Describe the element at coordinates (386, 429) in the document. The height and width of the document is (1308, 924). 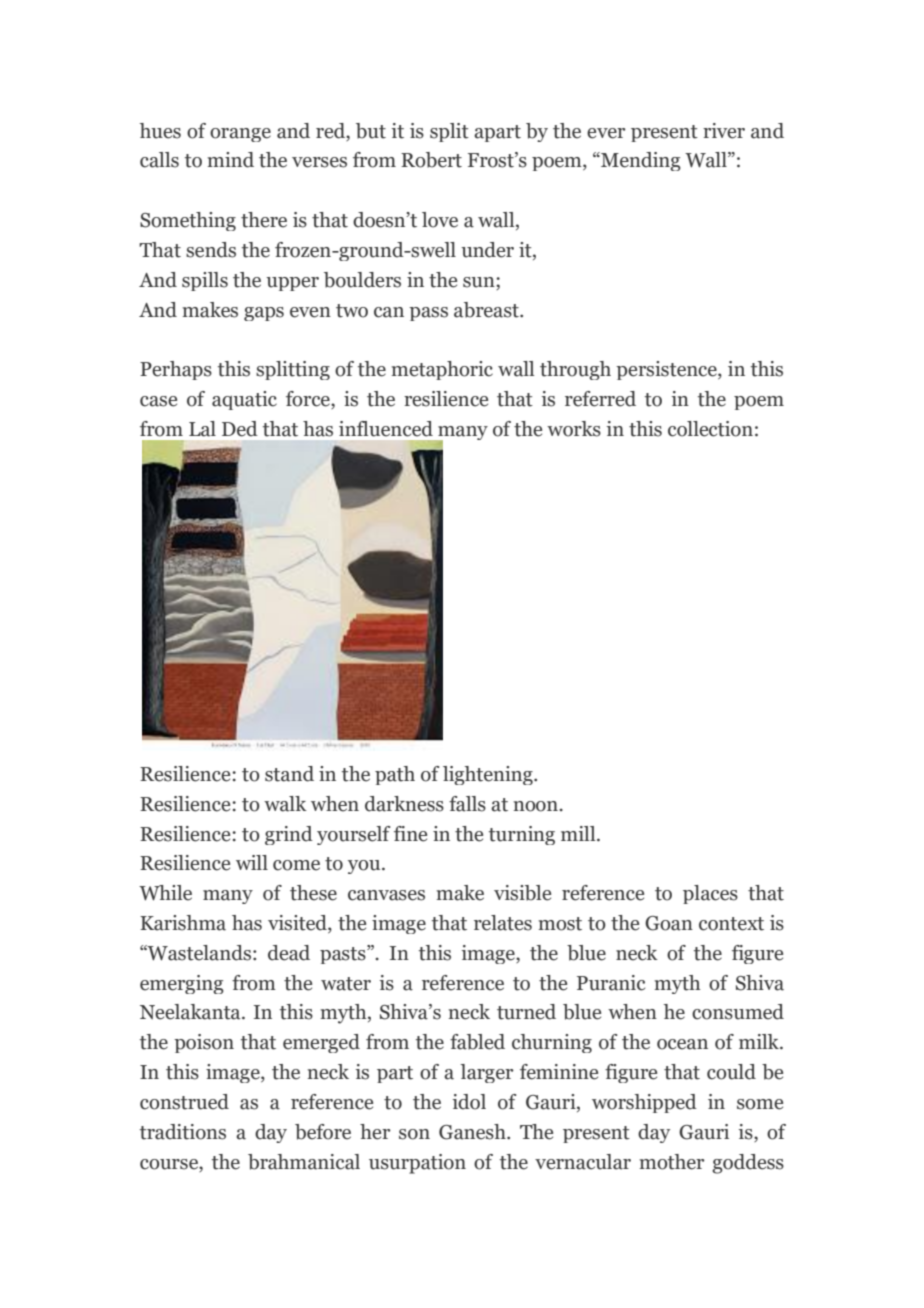
I see `influenced` at that location.
